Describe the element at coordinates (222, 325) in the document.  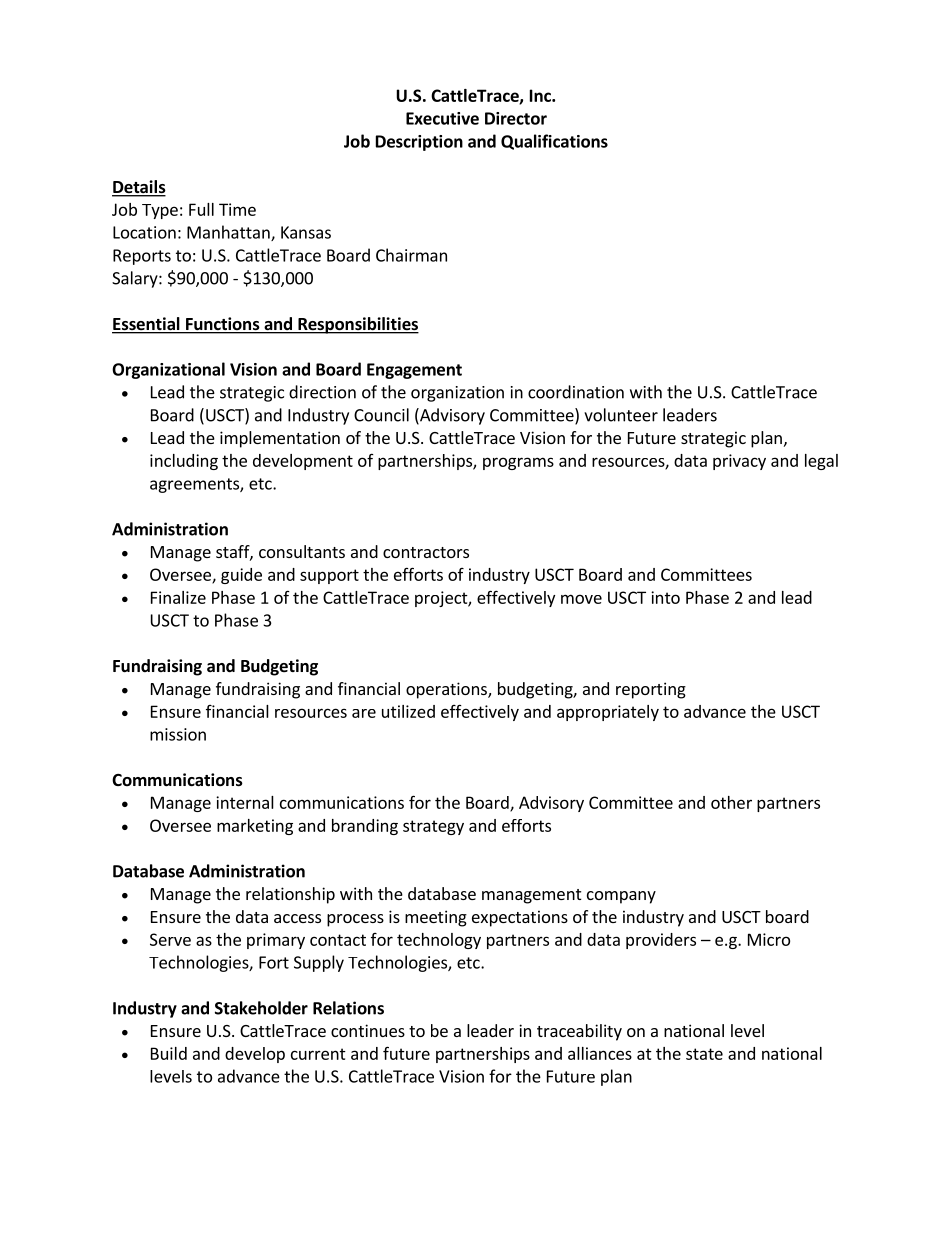
I see `Functions` at that location.
